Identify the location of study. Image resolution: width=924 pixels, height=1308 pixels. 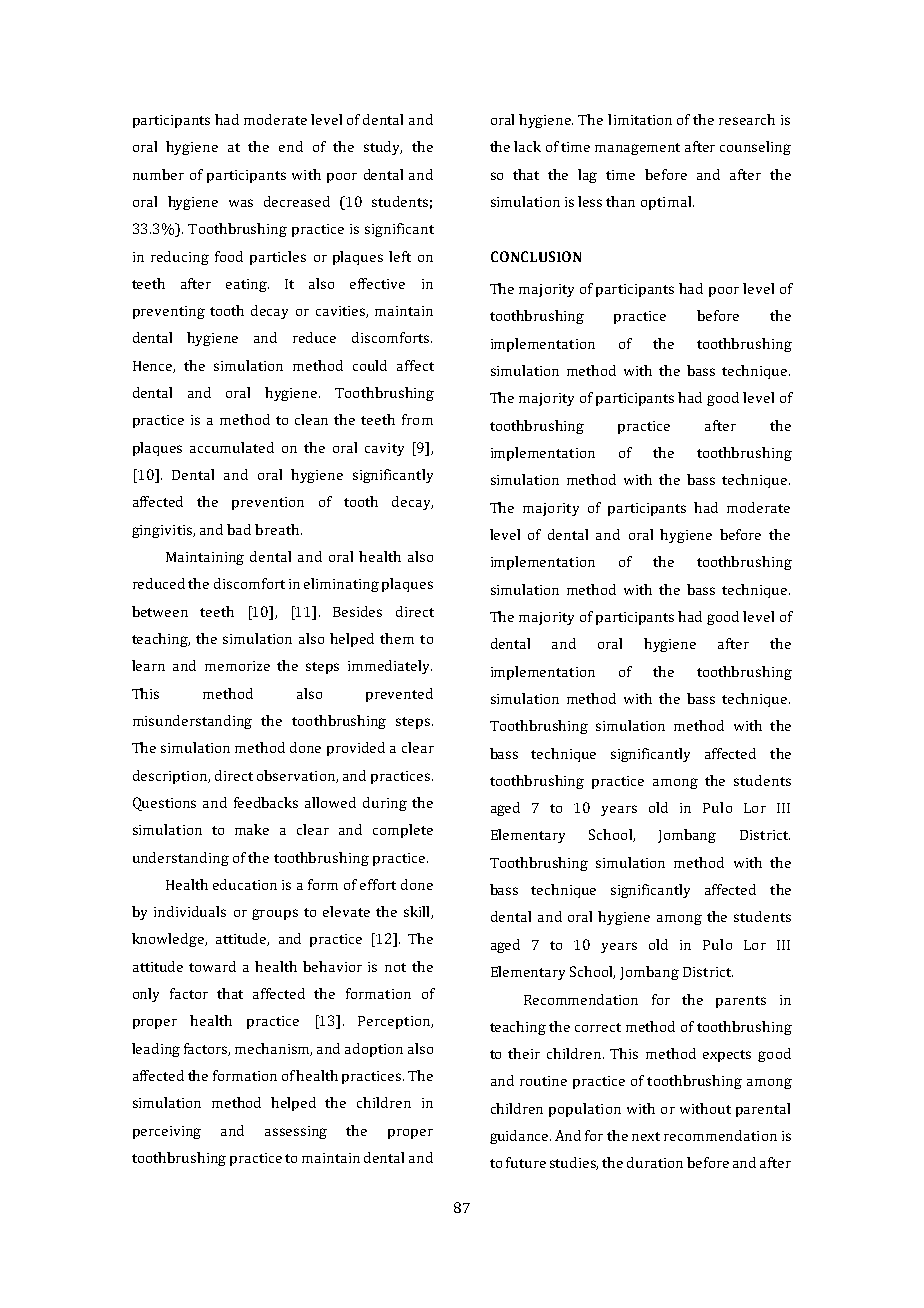
(383, 148).
